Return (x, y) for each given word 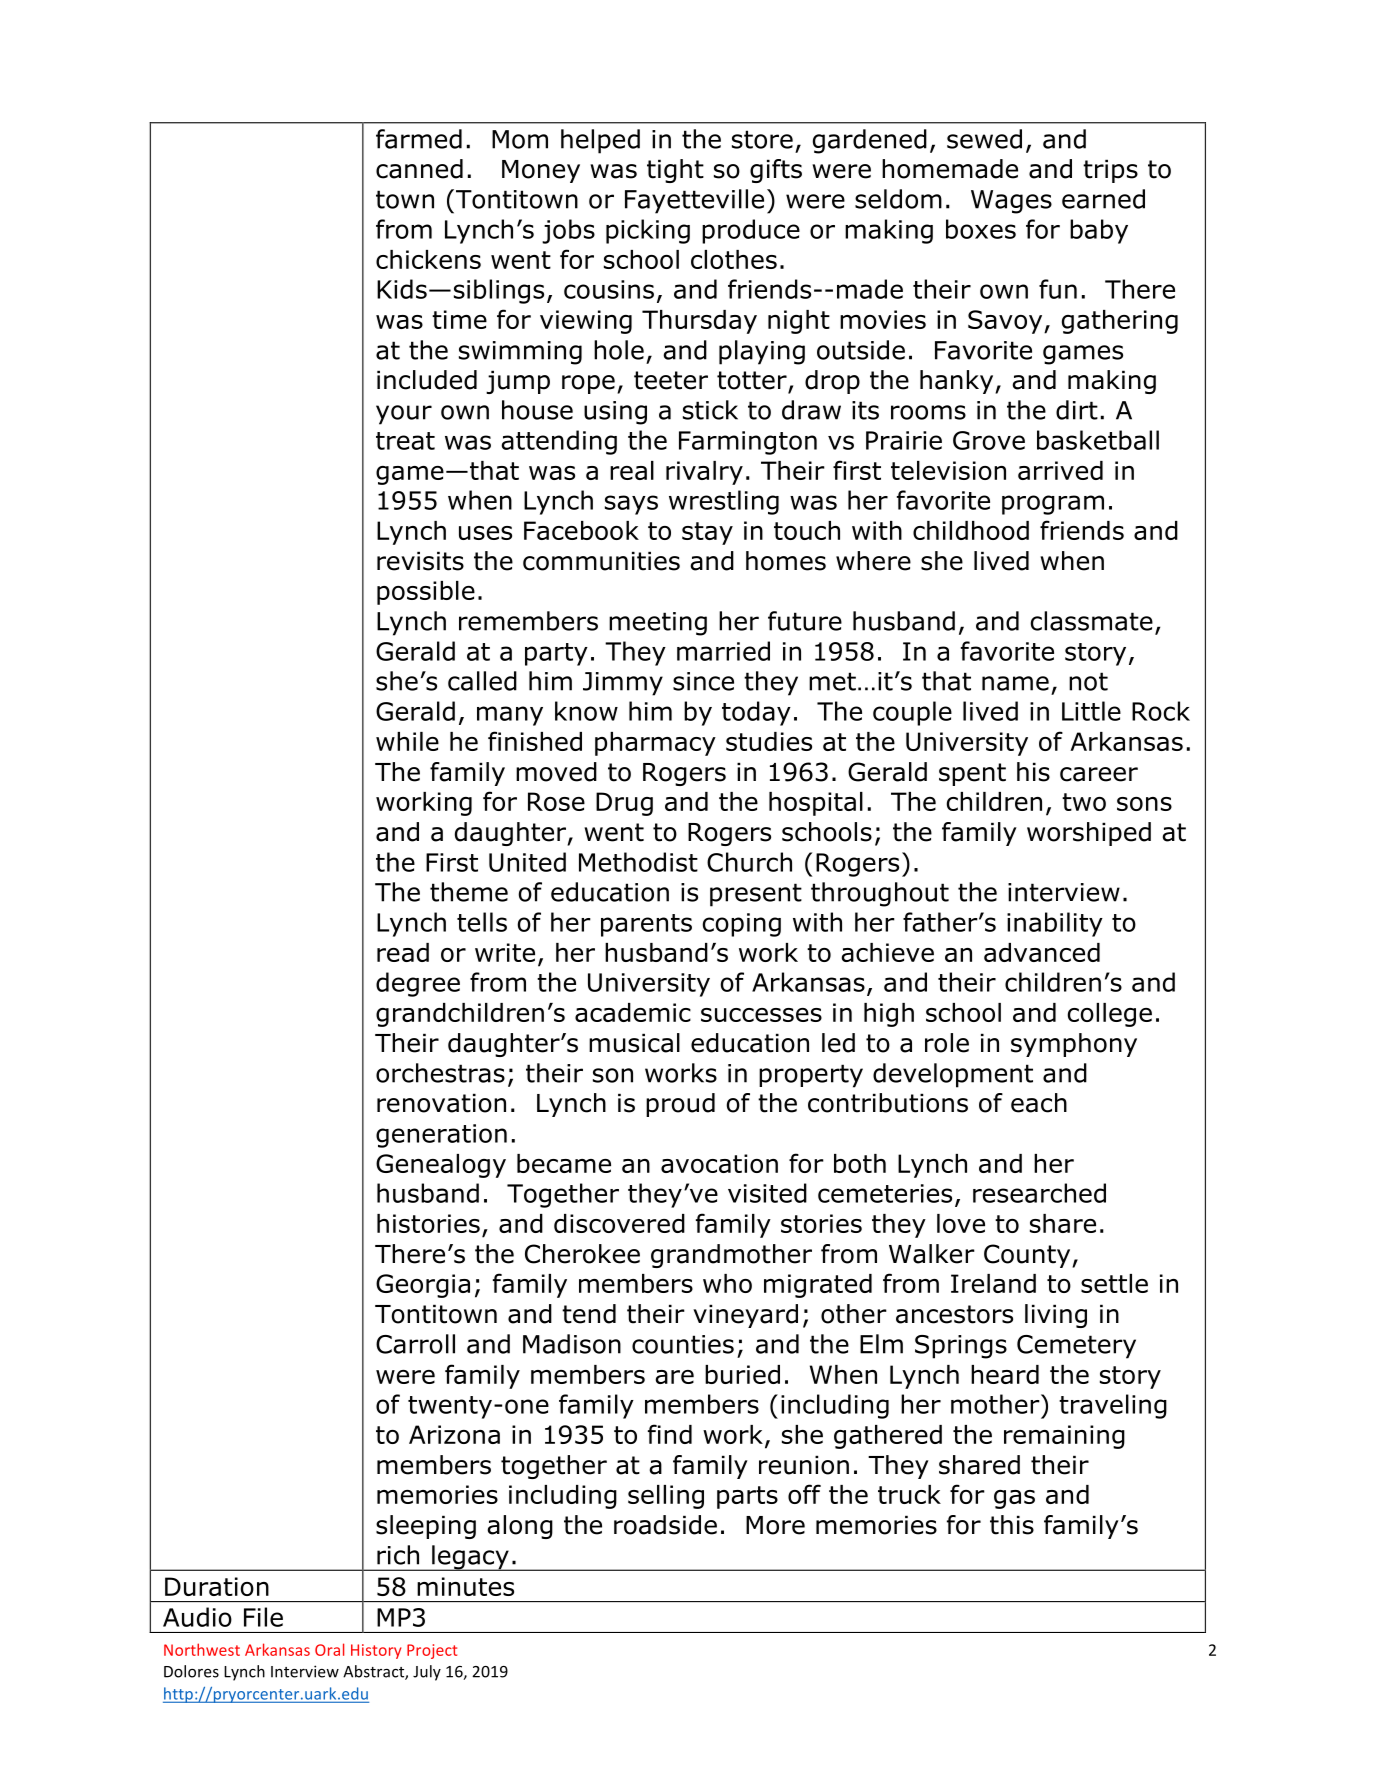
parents (646, 925)
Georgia (423, 1286)
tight (675, 171)
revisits (420, 561)
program (1053, 505)
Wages (1011, 202)
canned (419, 169)
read (403, 952)
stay (707, 533)
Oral (329, 1649)
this (1012, 1525)
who (727, 1283)
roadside (665, 1525)
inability (1055, 924)
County (1028, 1256)
